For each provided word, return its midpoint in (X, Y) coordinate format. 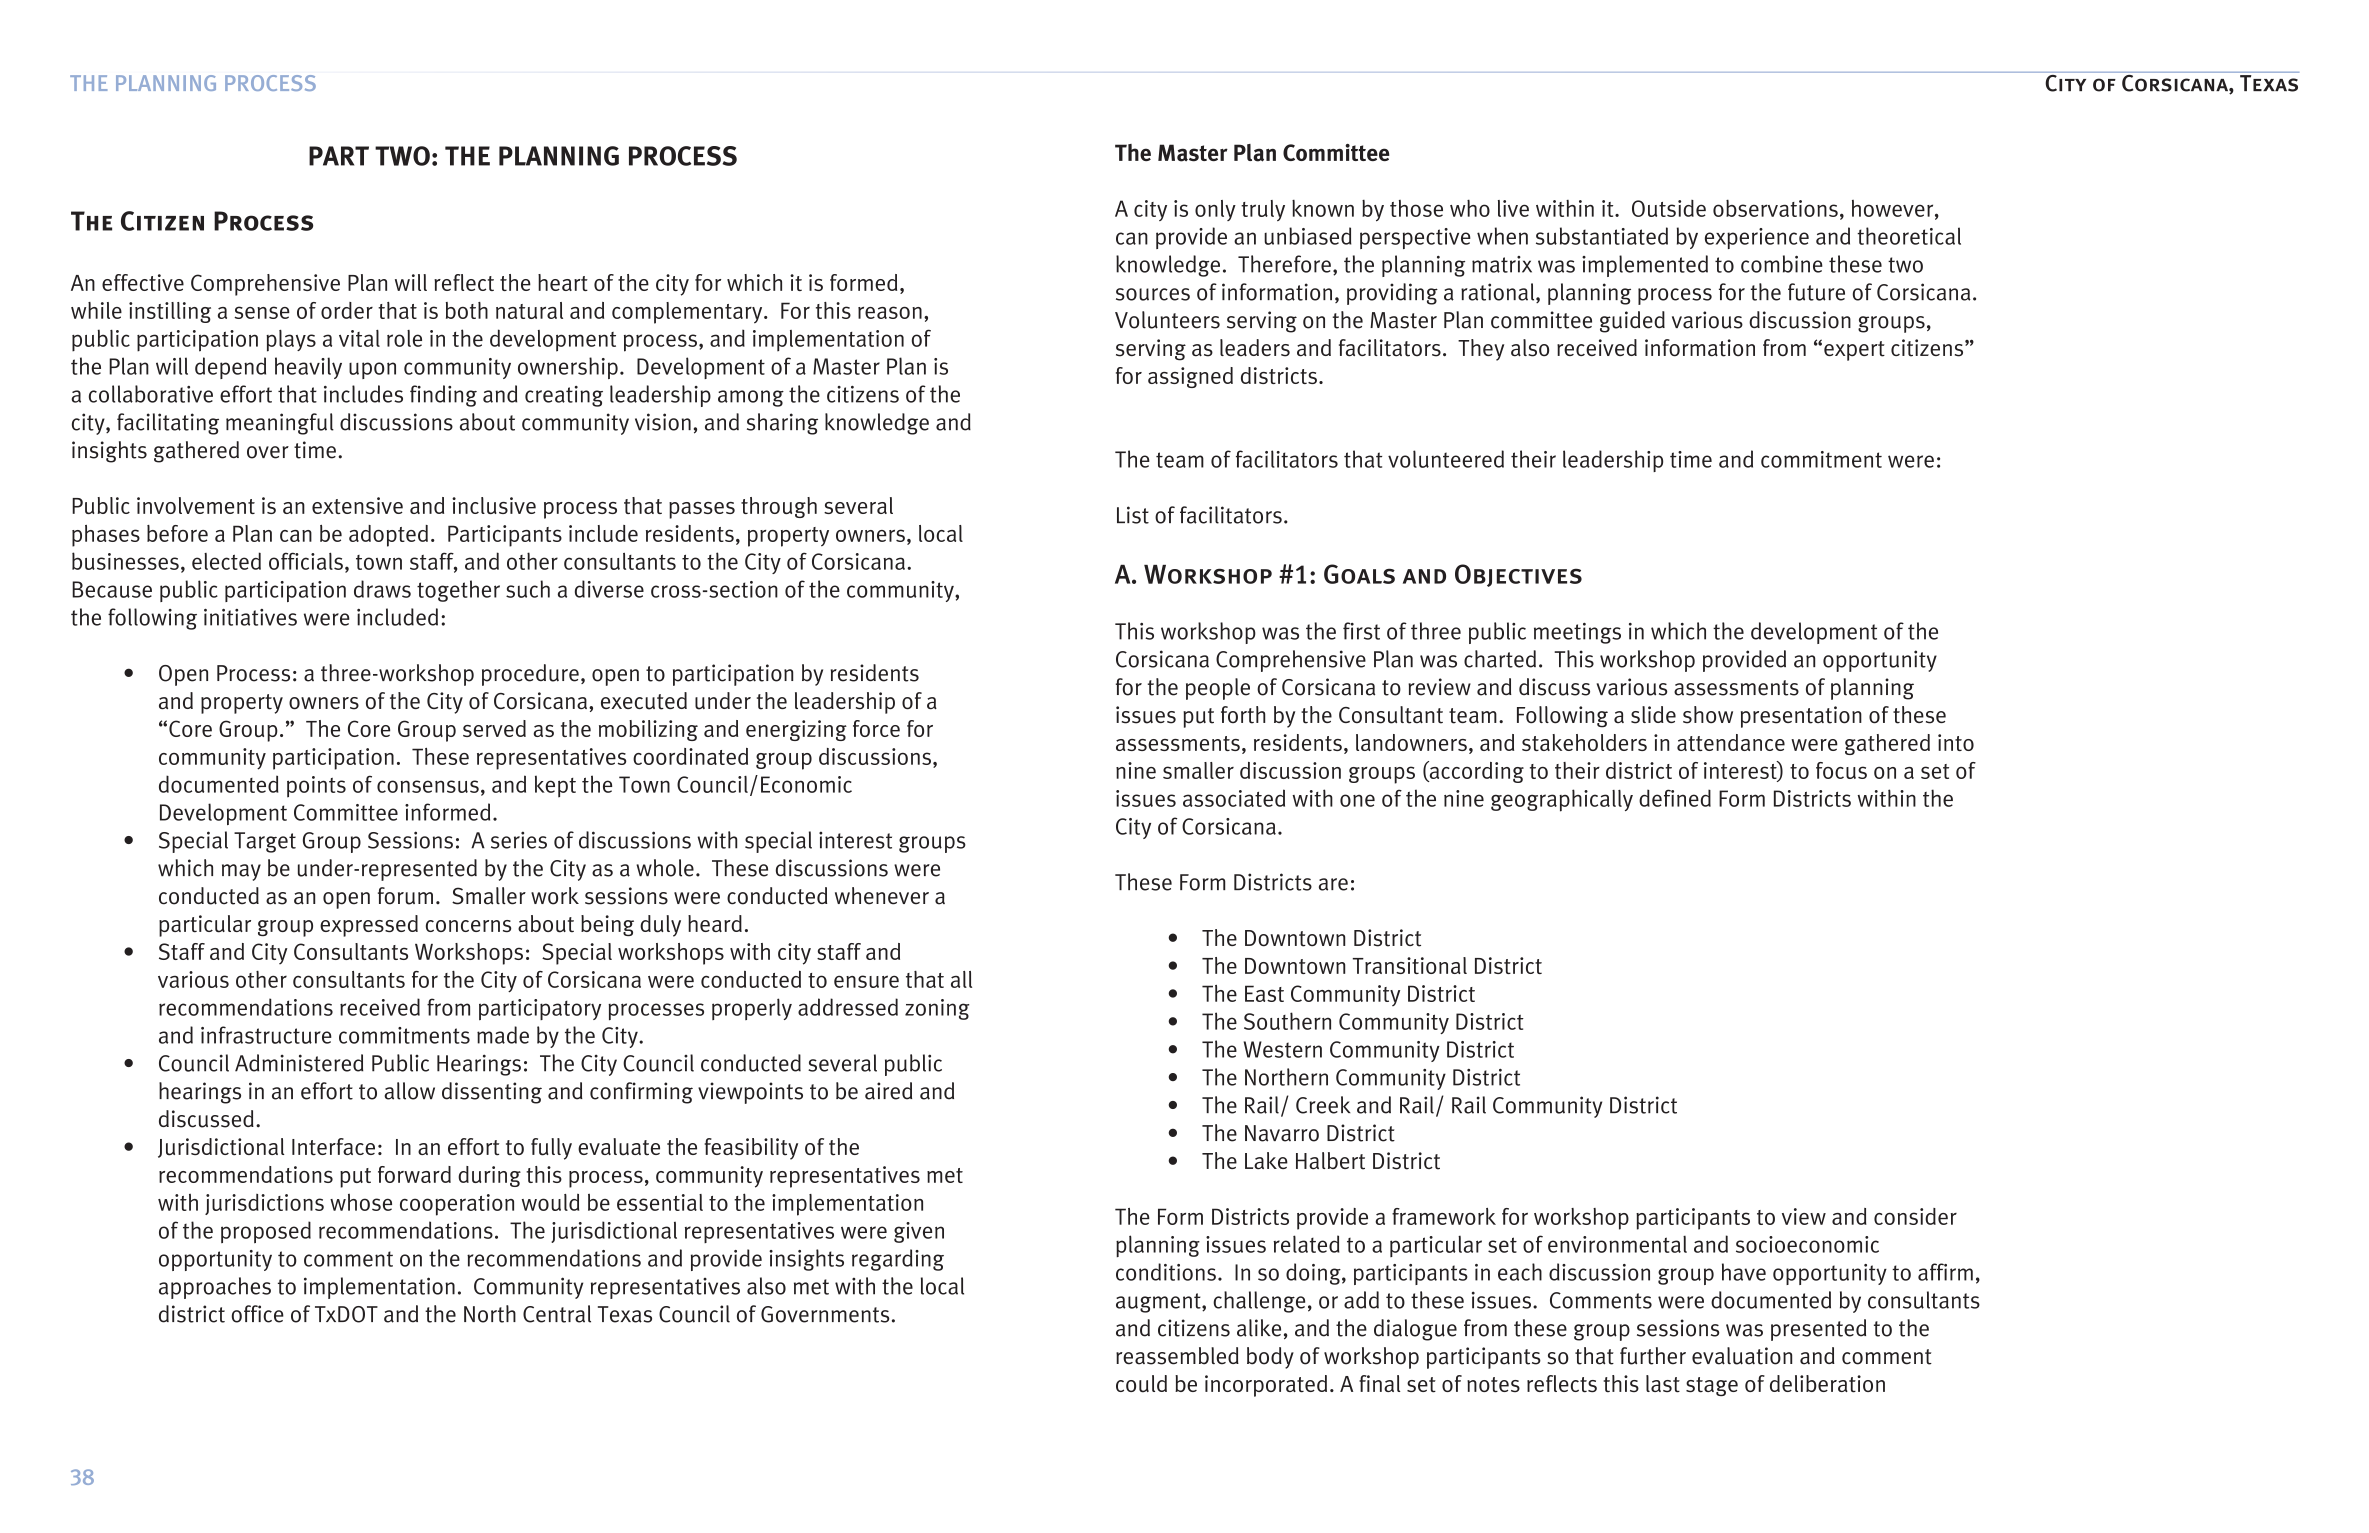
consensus (428, 786)
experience (1757, 238)
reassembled (1177, 1356)
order (347, 310)
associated (1234, 798)
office (258, 1314)
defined (1675, 798)
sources (1153, 294)
